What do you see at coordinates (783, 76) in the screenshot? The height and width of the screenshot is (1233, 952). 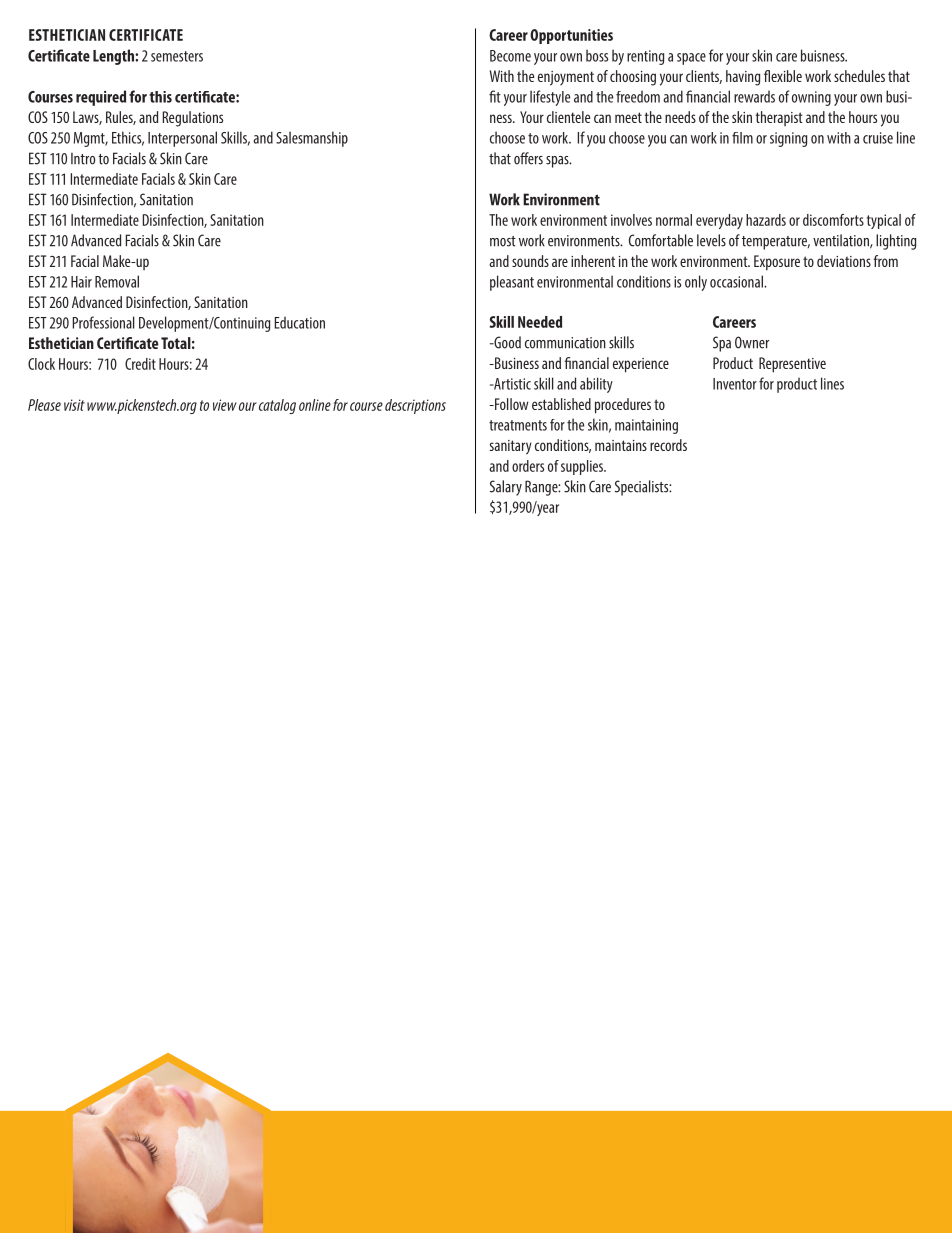 I see `flexible` at bounding box center [783, 76].
